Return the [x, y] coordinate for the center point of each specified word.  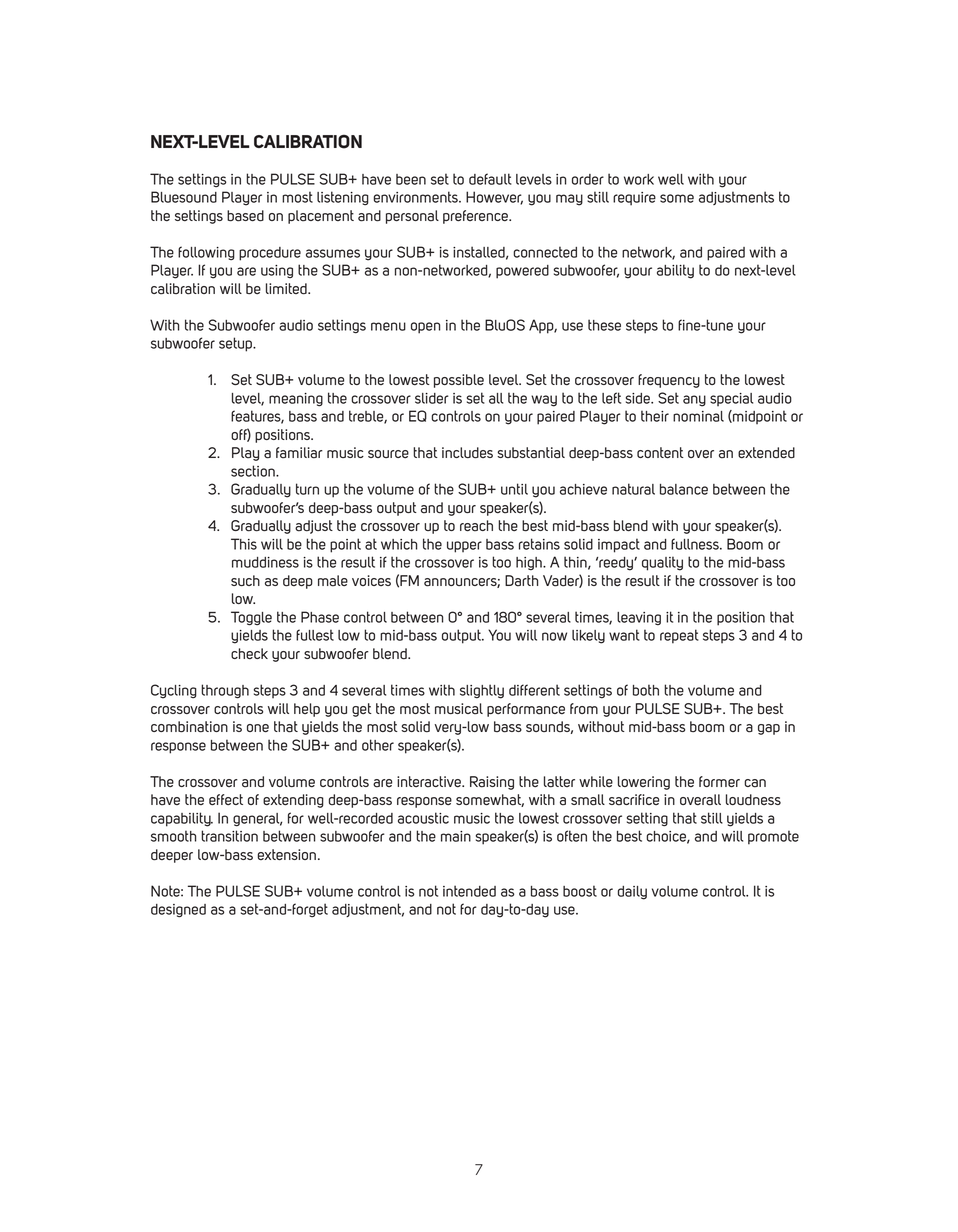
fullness [696, 544]
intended [469, 891]
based [245, 216]
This [244, 544]
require [634, 199]
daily [632, 893]
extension [287, 854]
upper [464, 547]
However [494, 198]
